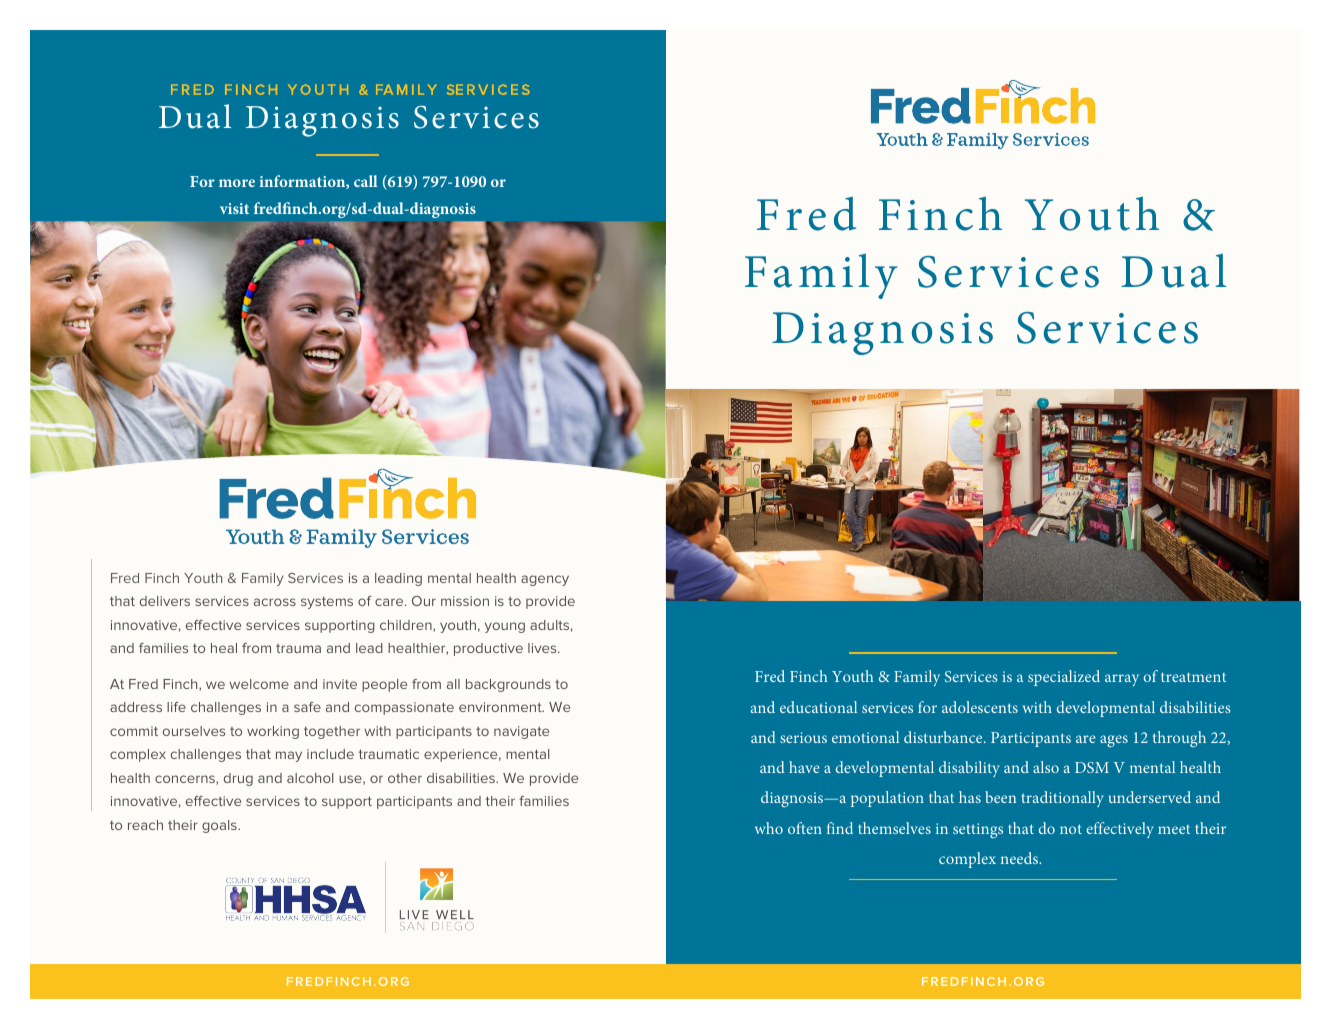 This image has width=1331, height=1029. I want to click on more, so click(237, 183).
